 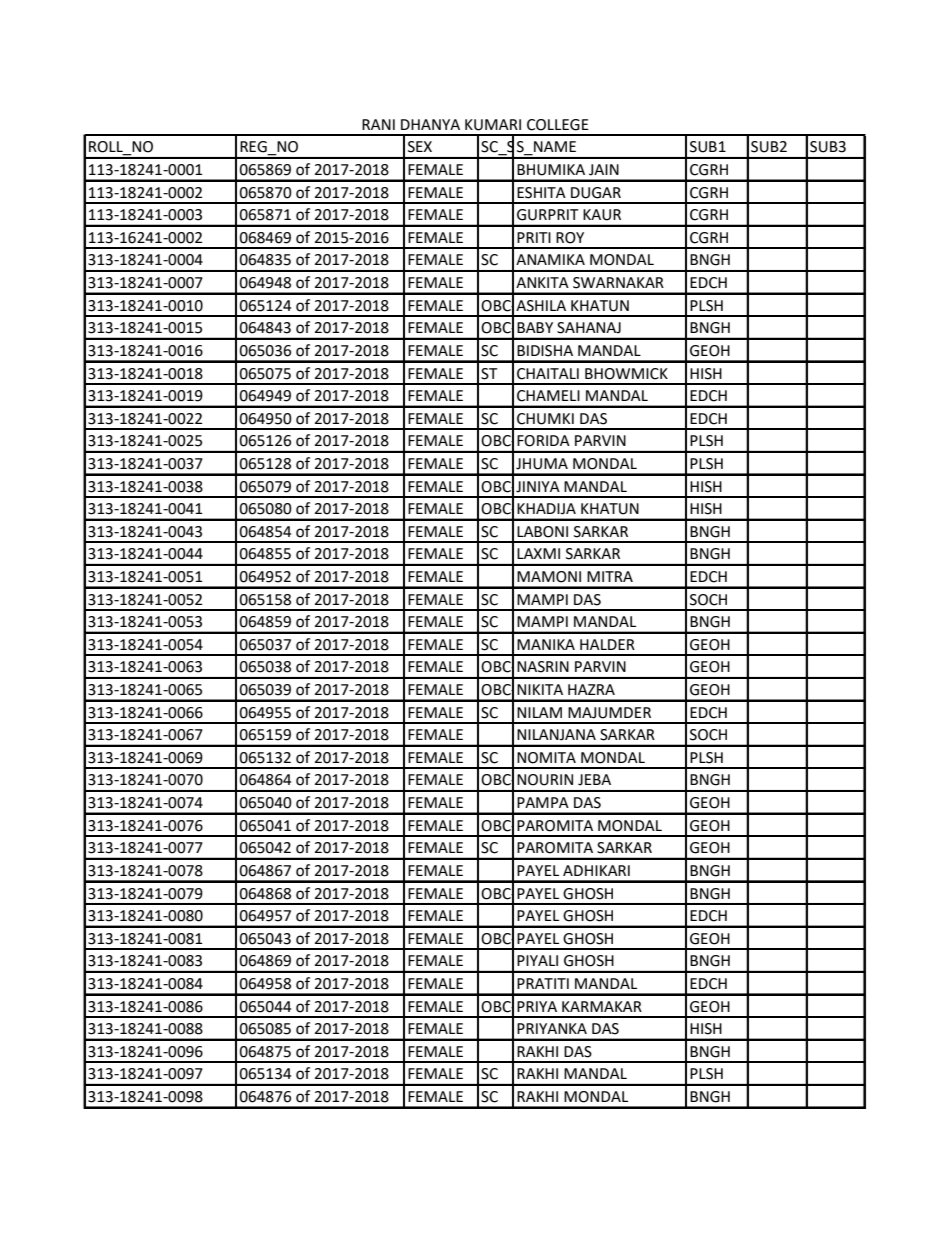 What do you see at coordinates (610, 576) in the image?
I see `MITRA` at bounding box center [610, 576].
